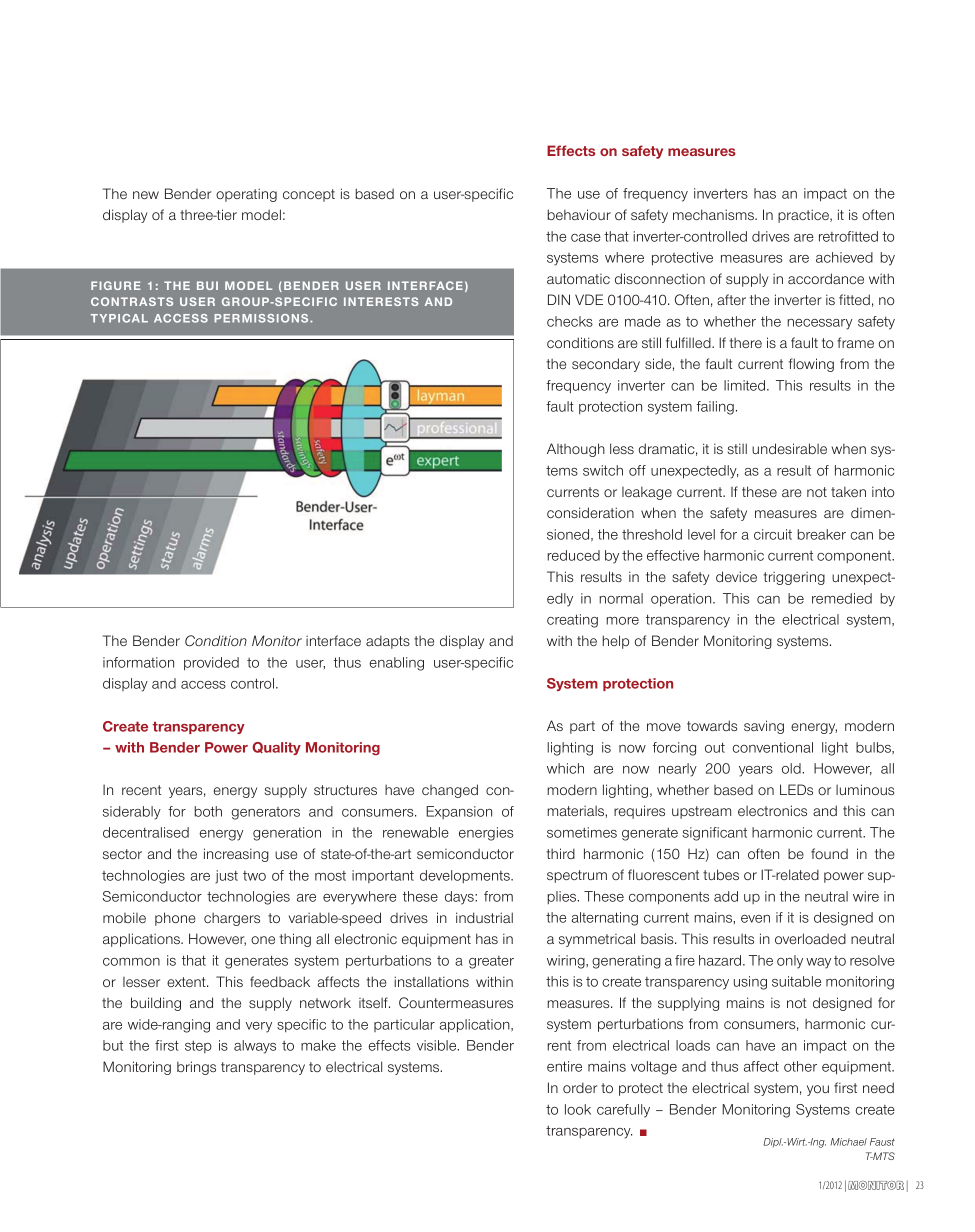 Image resolution: width=975 pixels, height=1232 pixels. I want to click on brings, so click(196, 1068).
